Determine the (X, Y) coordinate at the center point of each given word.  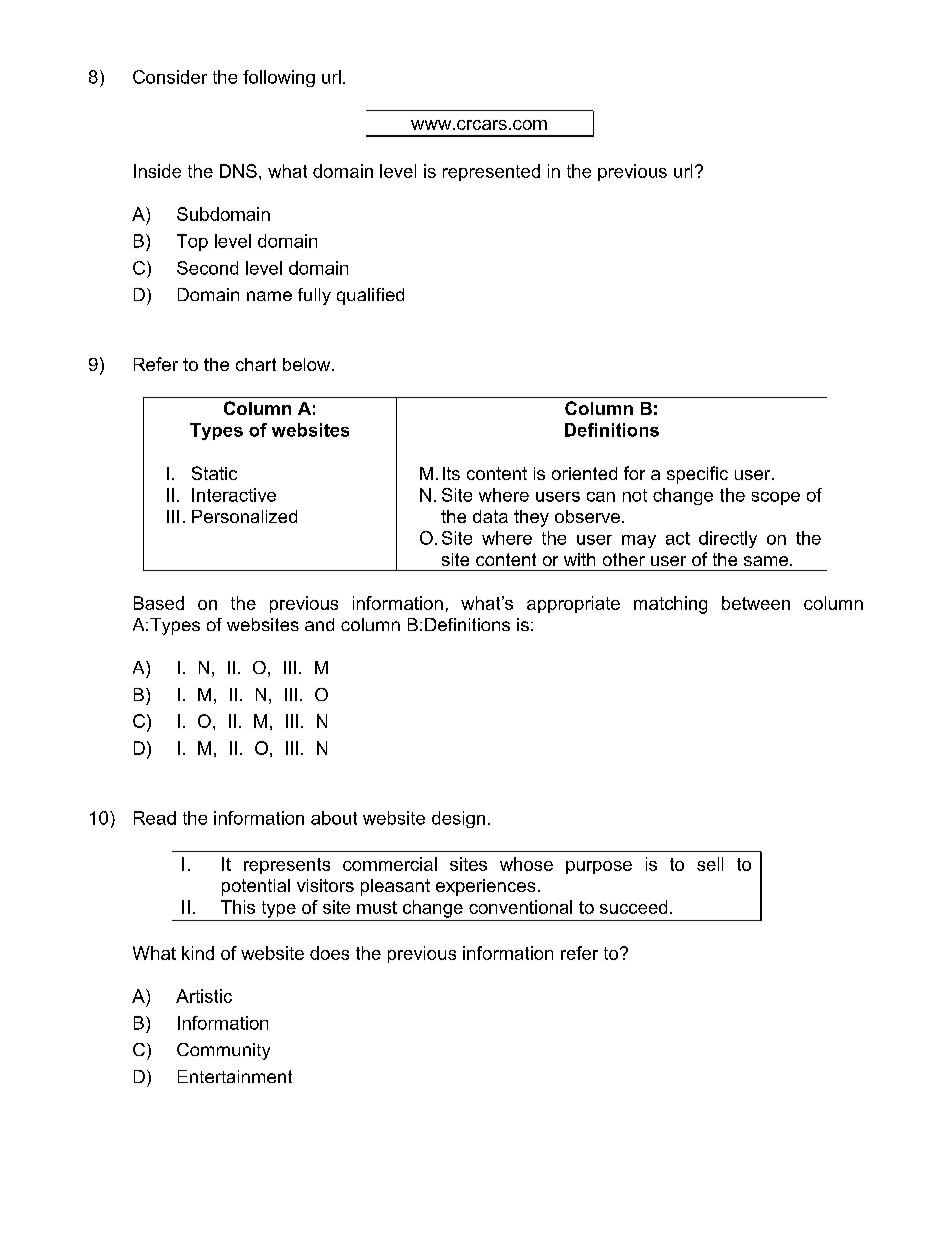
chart (256, 364)
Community (223, 1051)
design (458, 819)
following (279, 78)
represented (491, 172)
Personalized (244, 516)
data (490, 516)
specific (697, 475)
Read (155, 818)
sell (710, 864)
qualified (370, 296)
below (308, 364)
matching (670, 605)
